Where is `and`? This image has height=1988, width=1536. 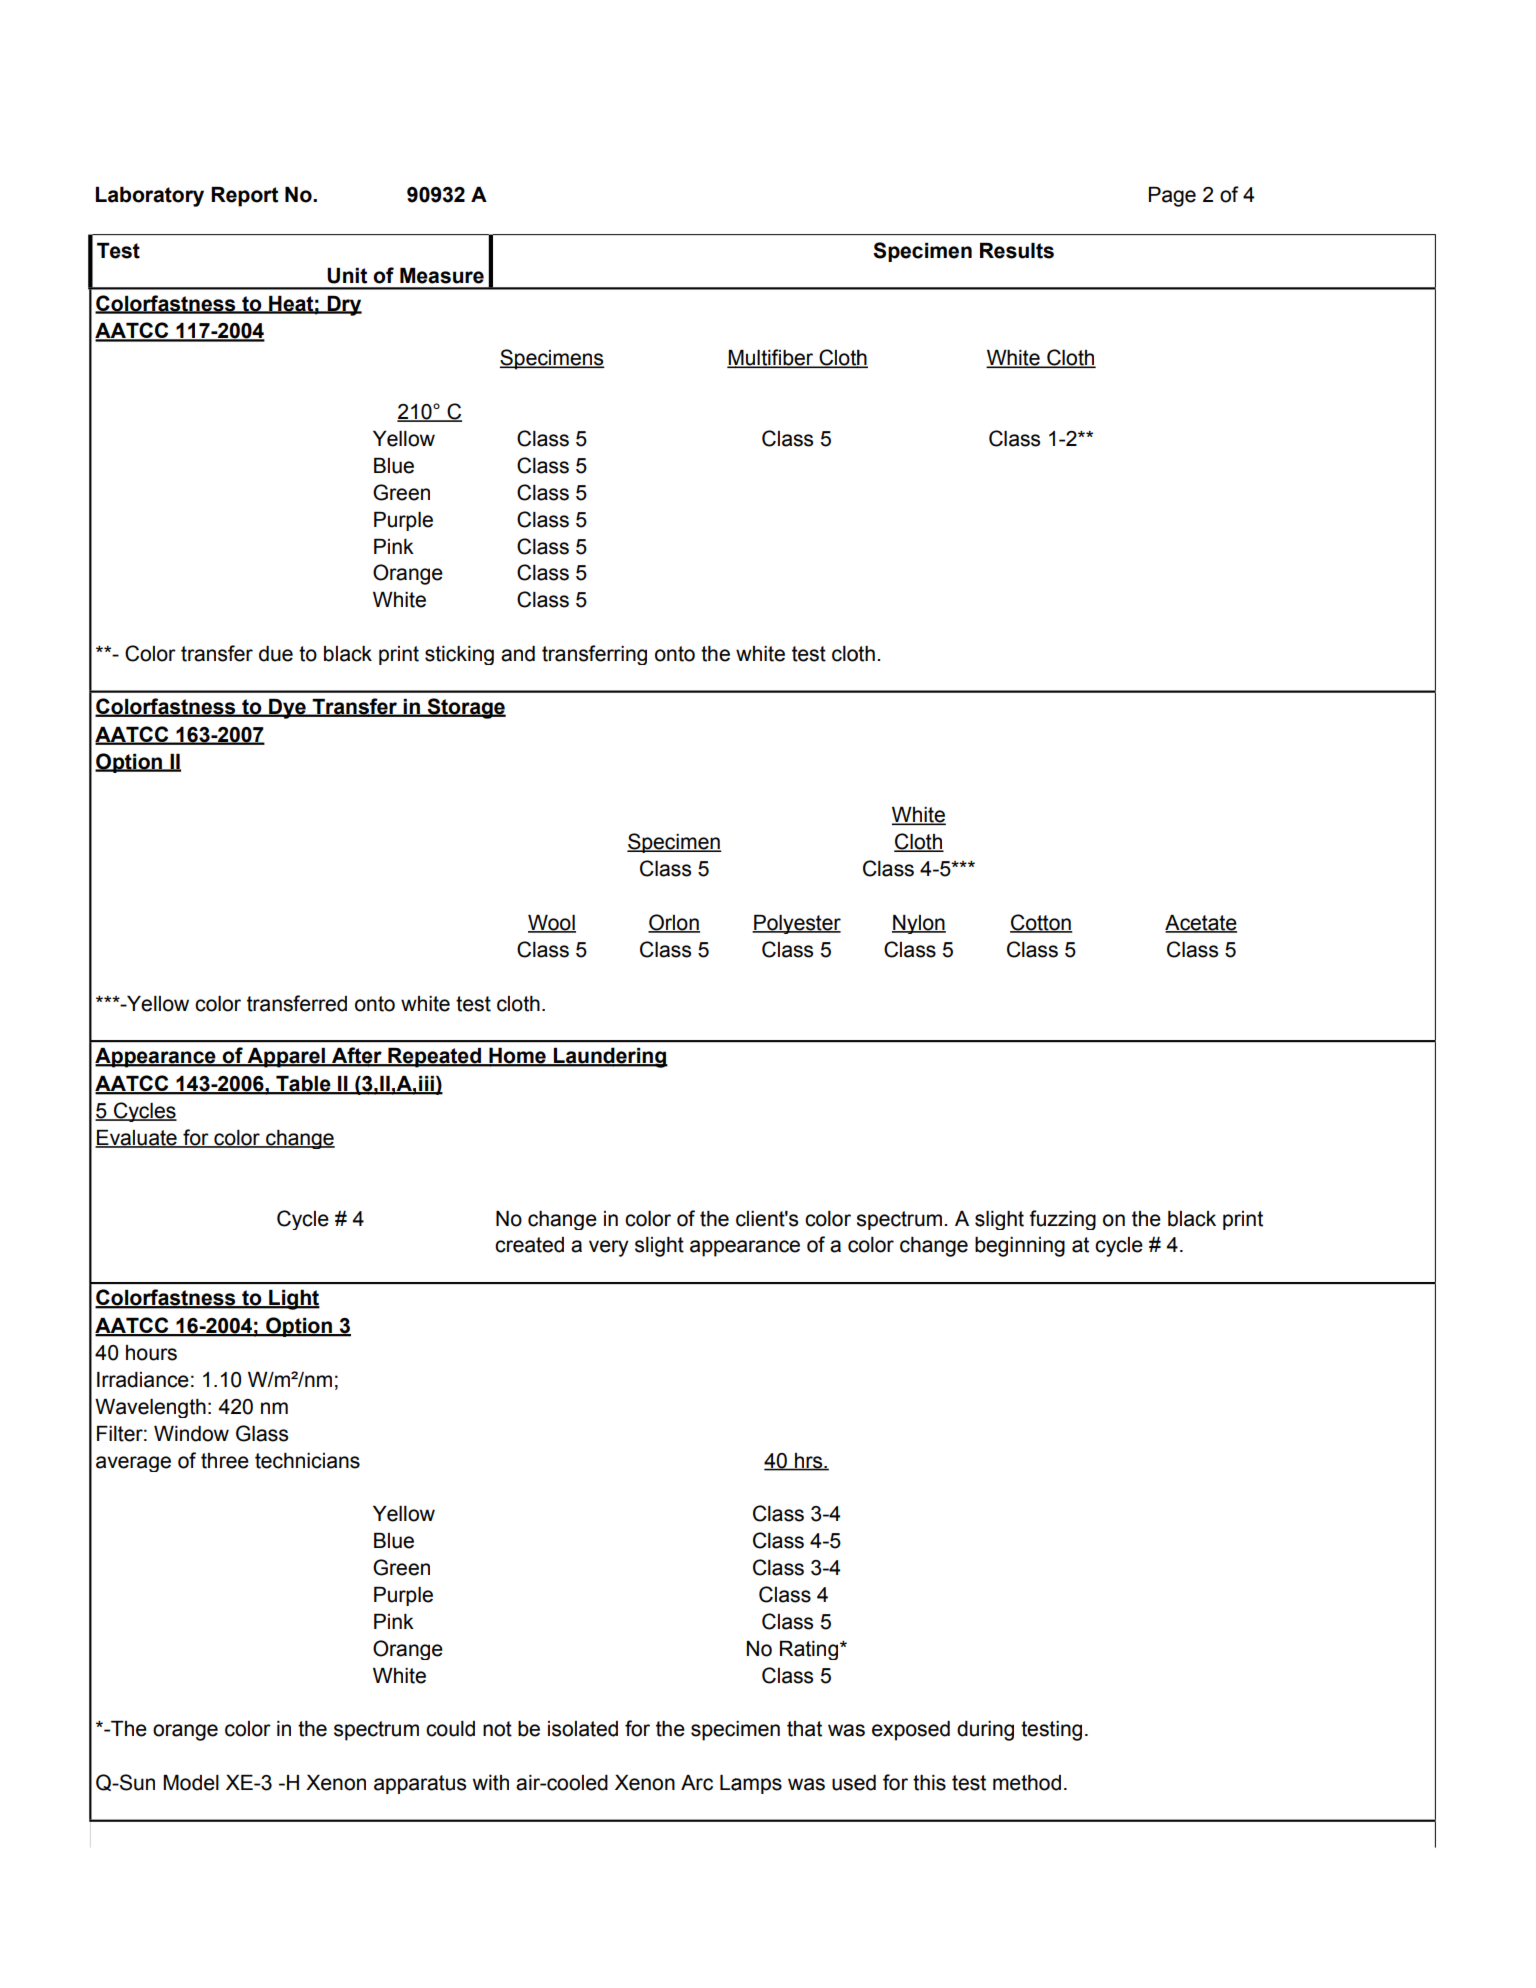 and is located at coordinates (518, 654).
